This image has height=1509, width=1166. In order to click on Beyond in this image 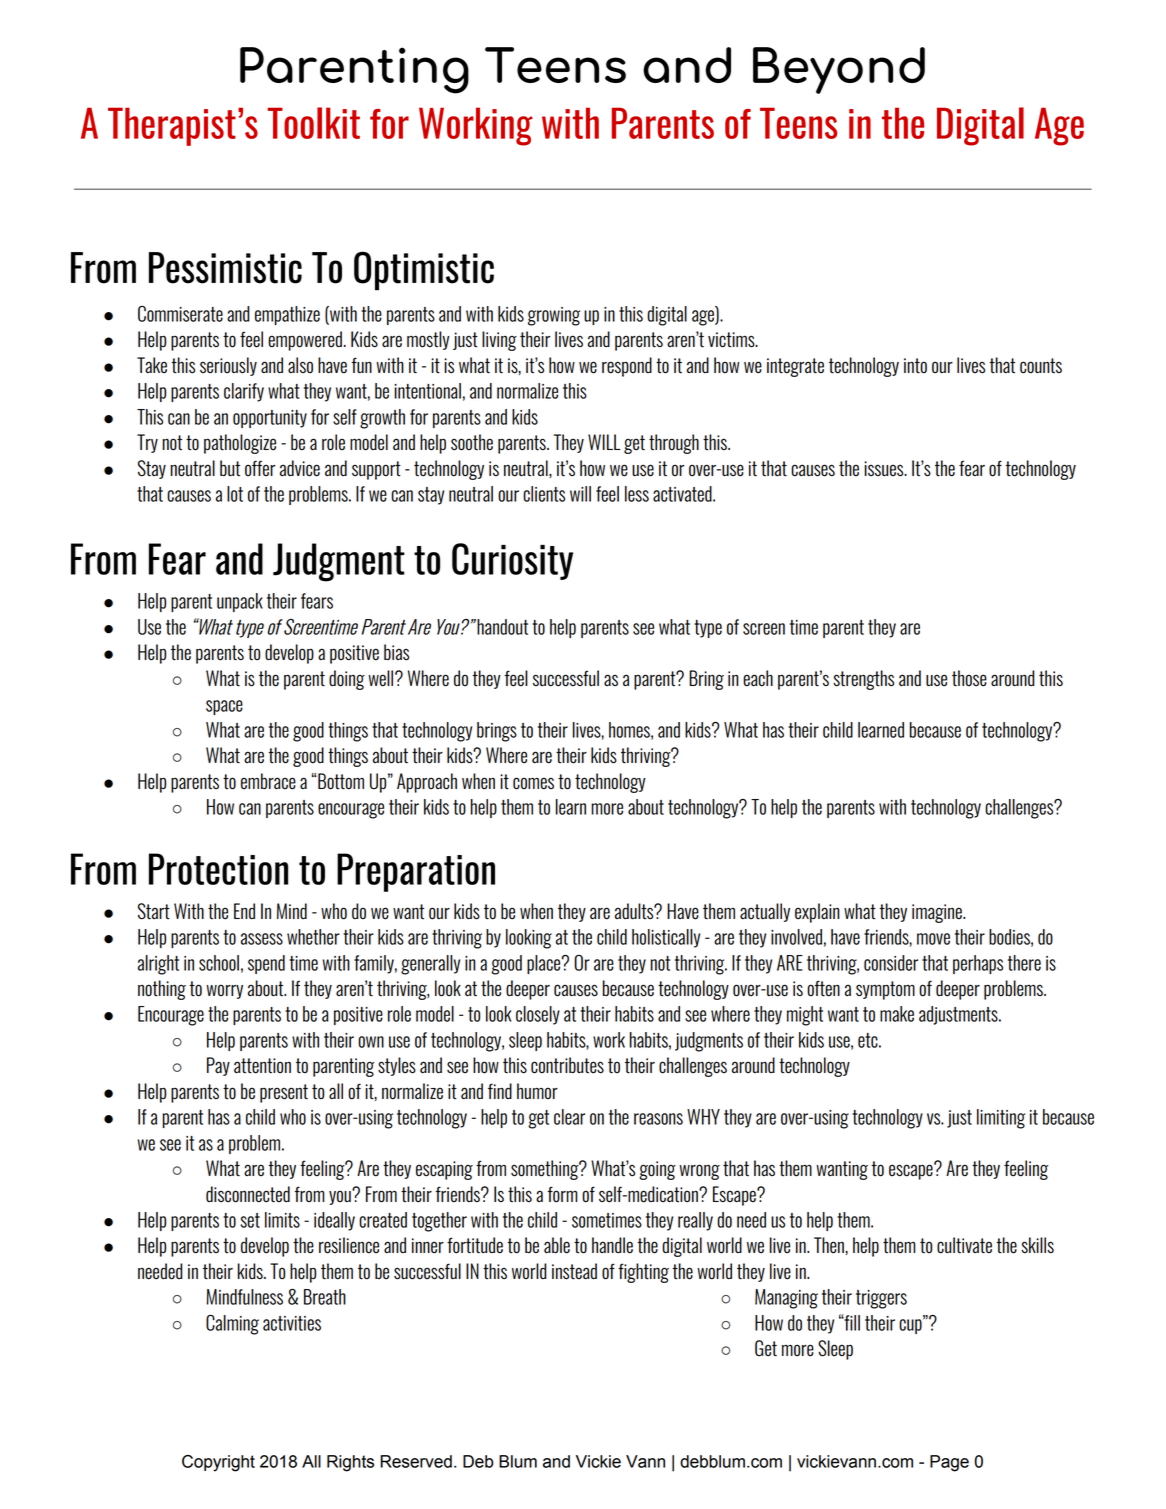, I will do `click(839, 70)`.
